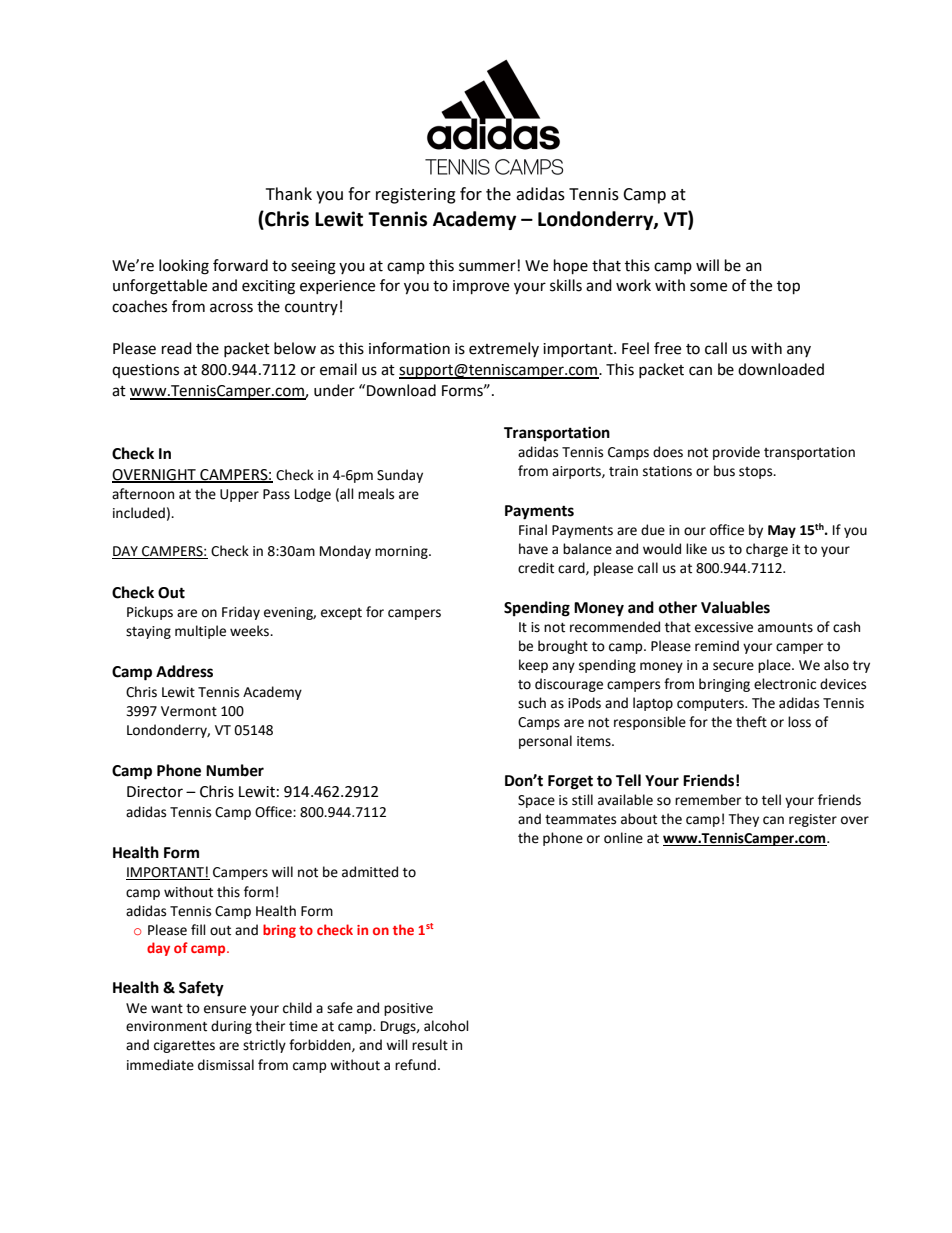 The width and height of the image is (952, 1233). I want to click on Number, so click(235, 770).
